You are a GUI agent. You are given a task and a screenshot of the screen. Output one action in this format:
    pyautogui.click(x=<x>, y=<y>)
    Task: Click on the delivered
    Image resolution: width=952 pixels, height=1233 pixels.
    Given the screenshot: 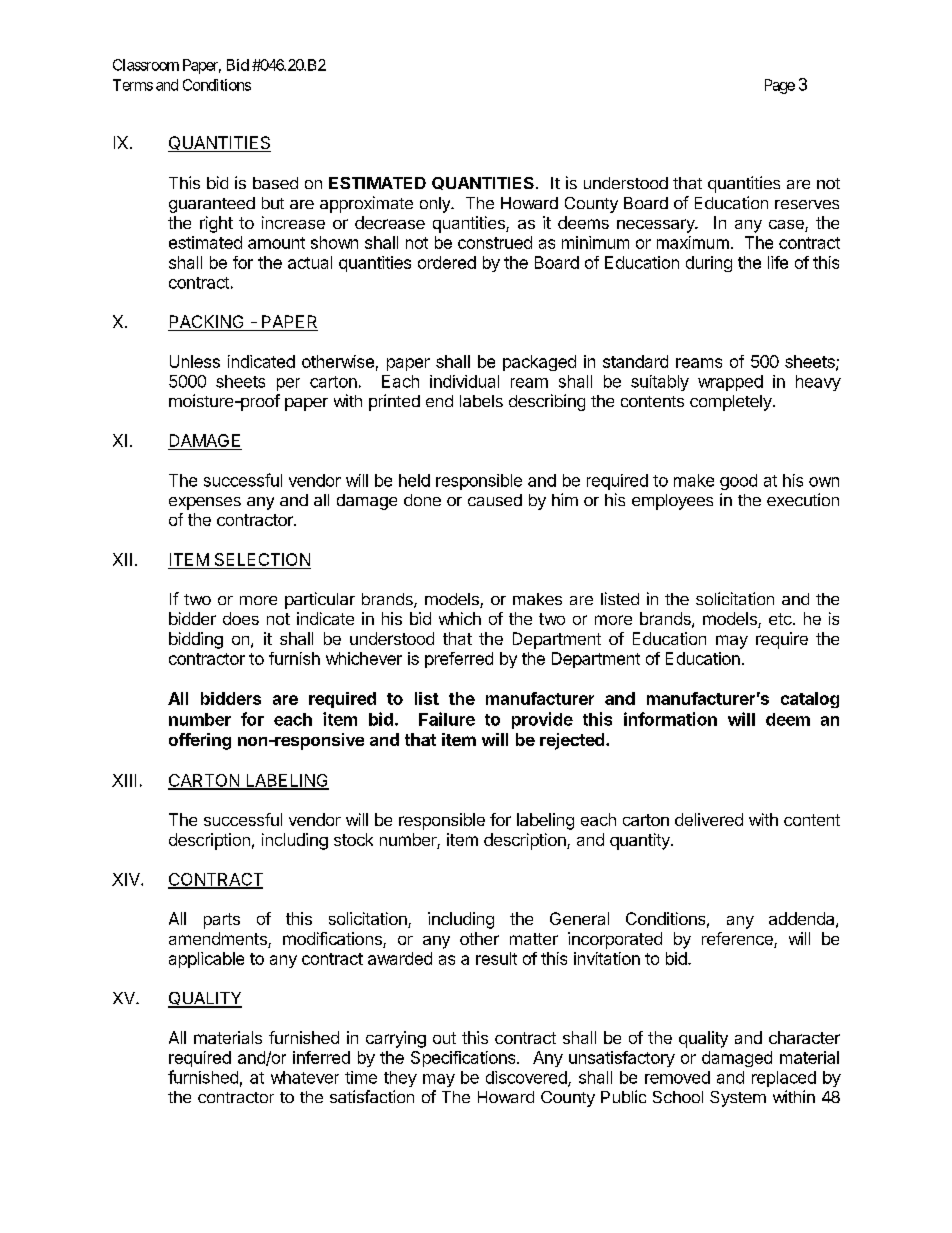 What is the action you would take?
    pyautogui.click(x=709, y=819)
